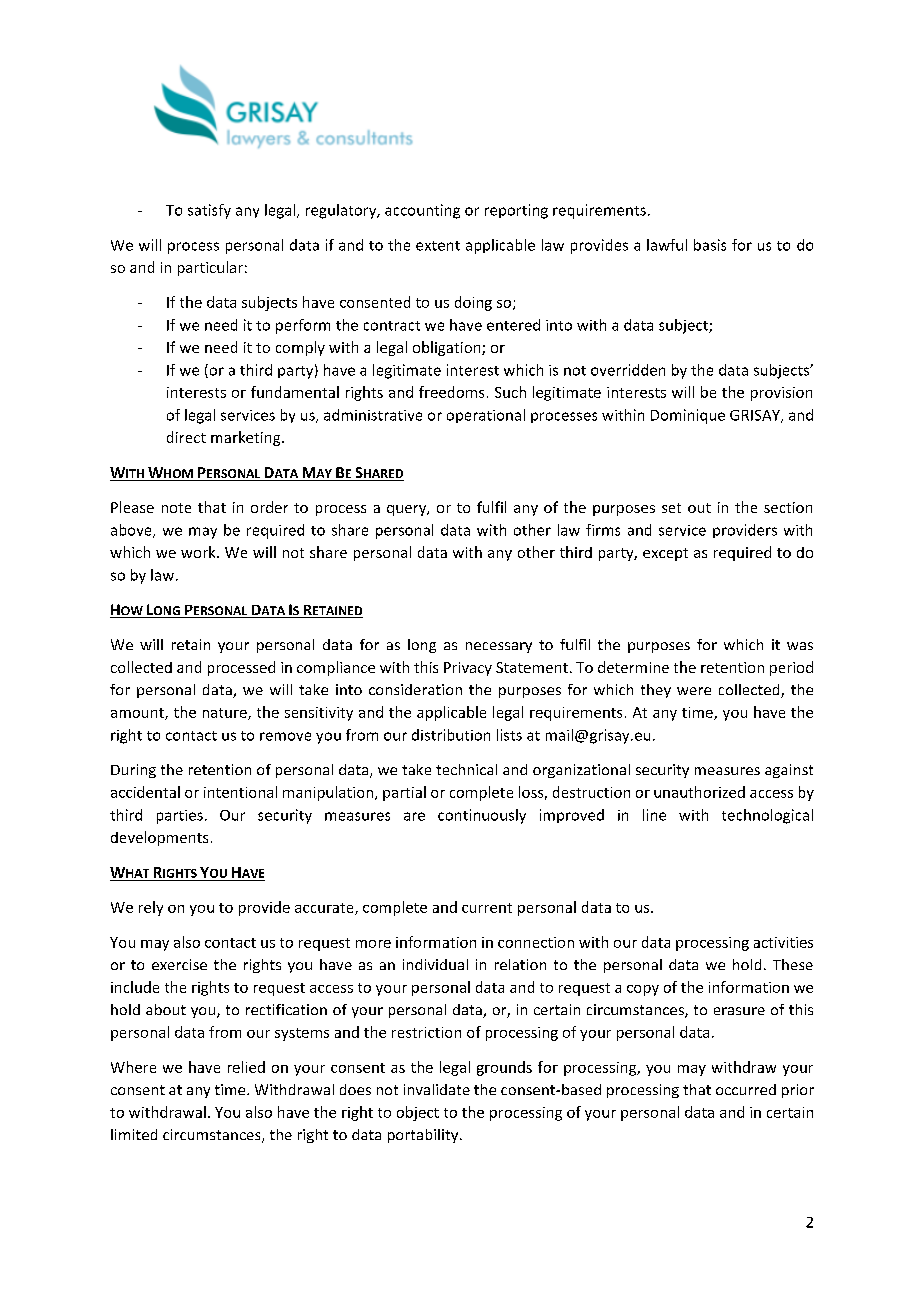  Describe the element at coordinates (603, 530) in the screenshot. I see `firms` at that location.
